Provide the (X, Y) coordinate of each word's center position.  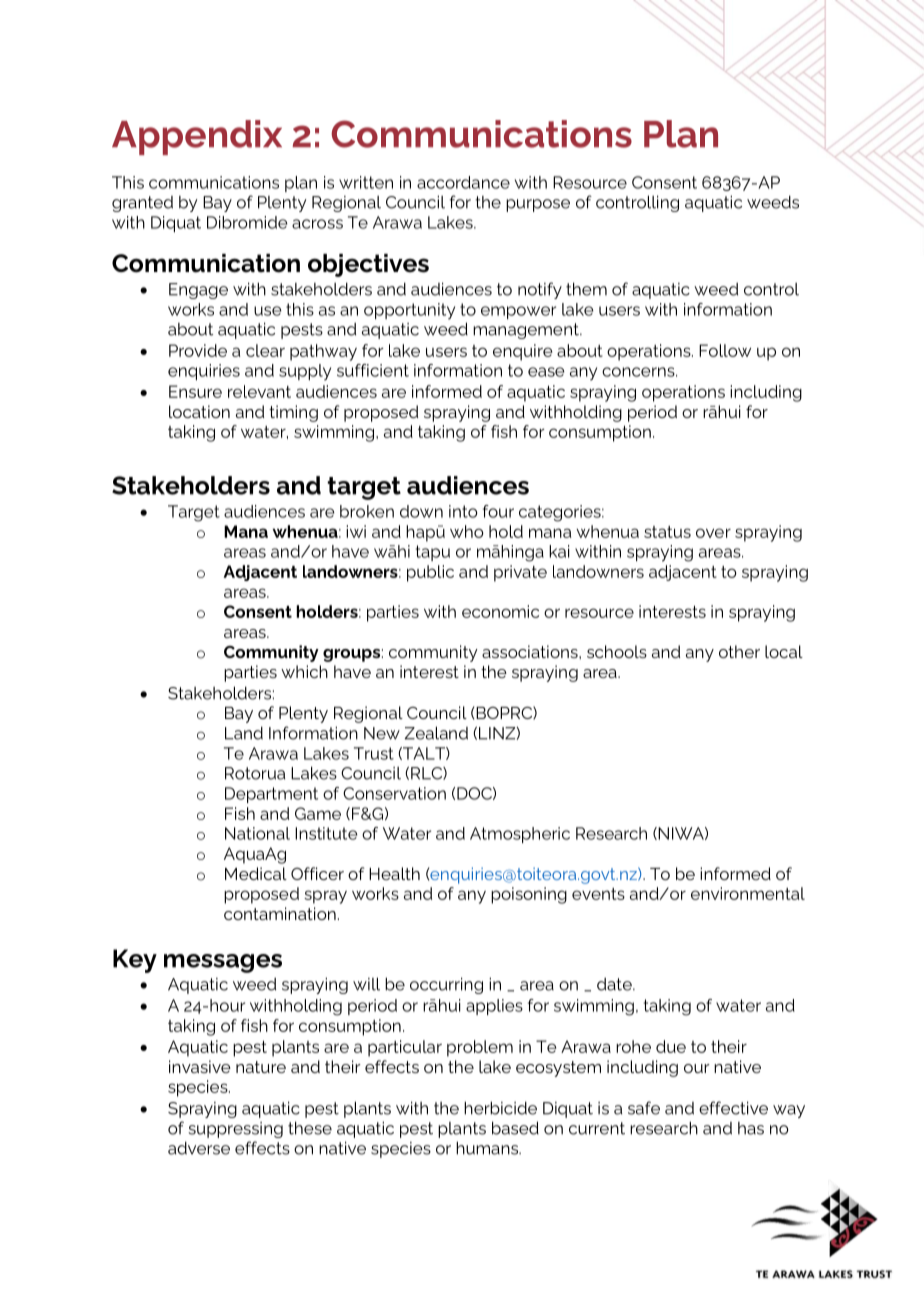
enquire (522, 352)
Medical (256, 873)
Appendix (197, 137)
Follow (725, 350)
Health (394, 873)
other (739, 651)
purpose (538, 205)
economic (500, 611)
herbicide (500, 1108)
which (304, 671)
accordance (463, 182)
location (199, 411)
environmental (748, 893)
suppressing (236, 1130)
